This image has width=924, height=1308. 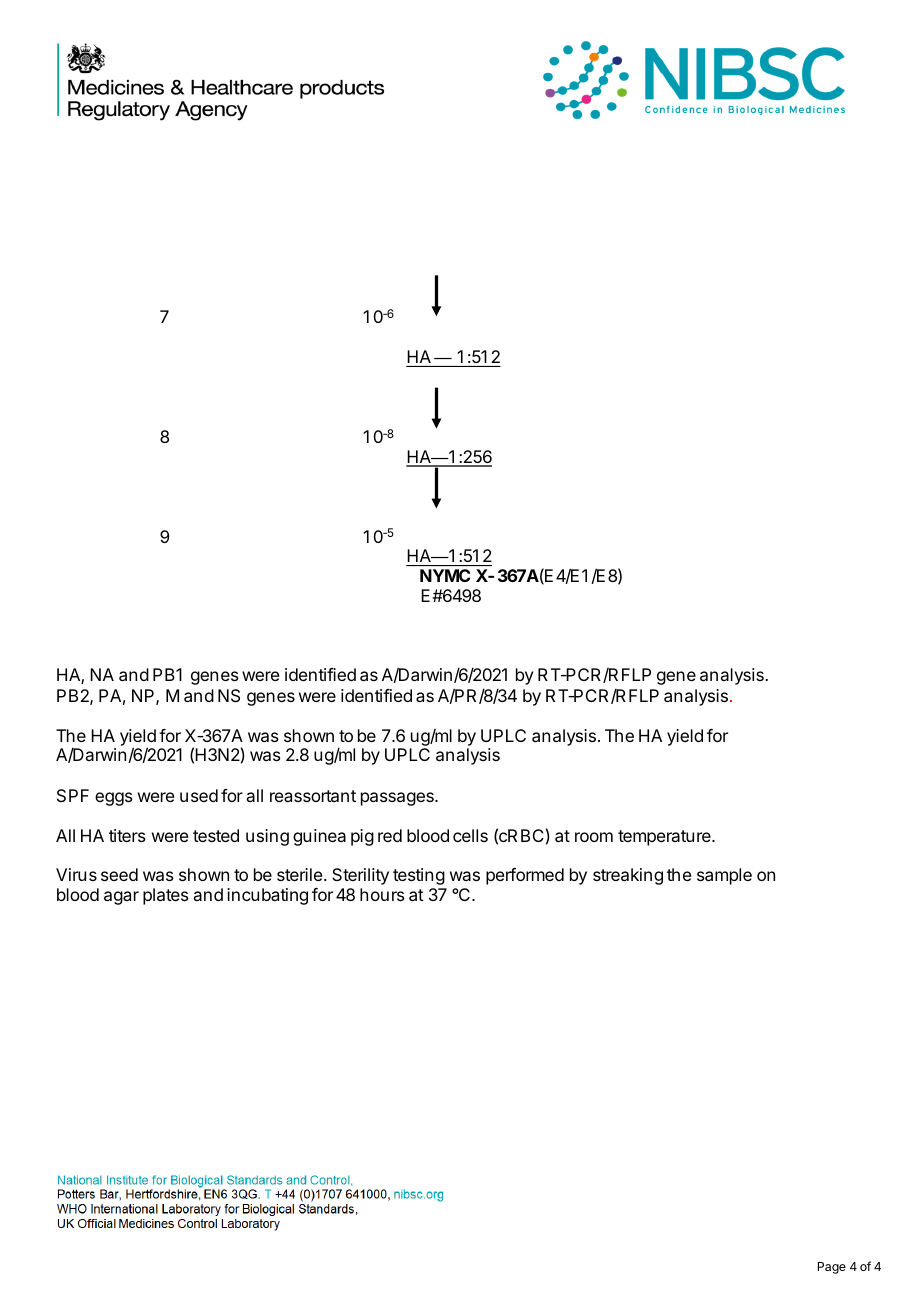 I want to click on Page, so click(x=832, y=1268).
